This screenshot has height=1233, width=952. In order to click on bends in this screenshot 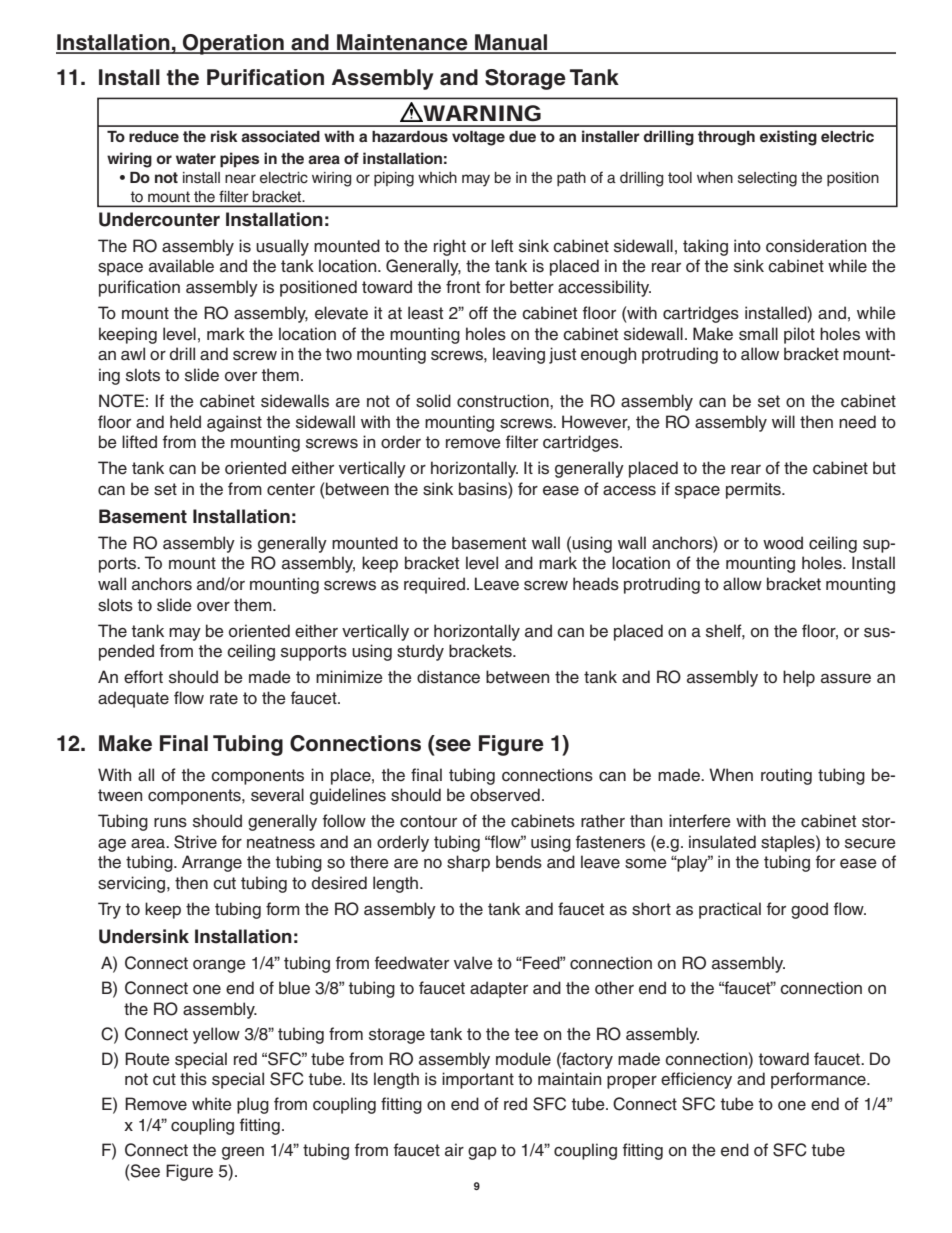, I will do `click(519, 862)`.
